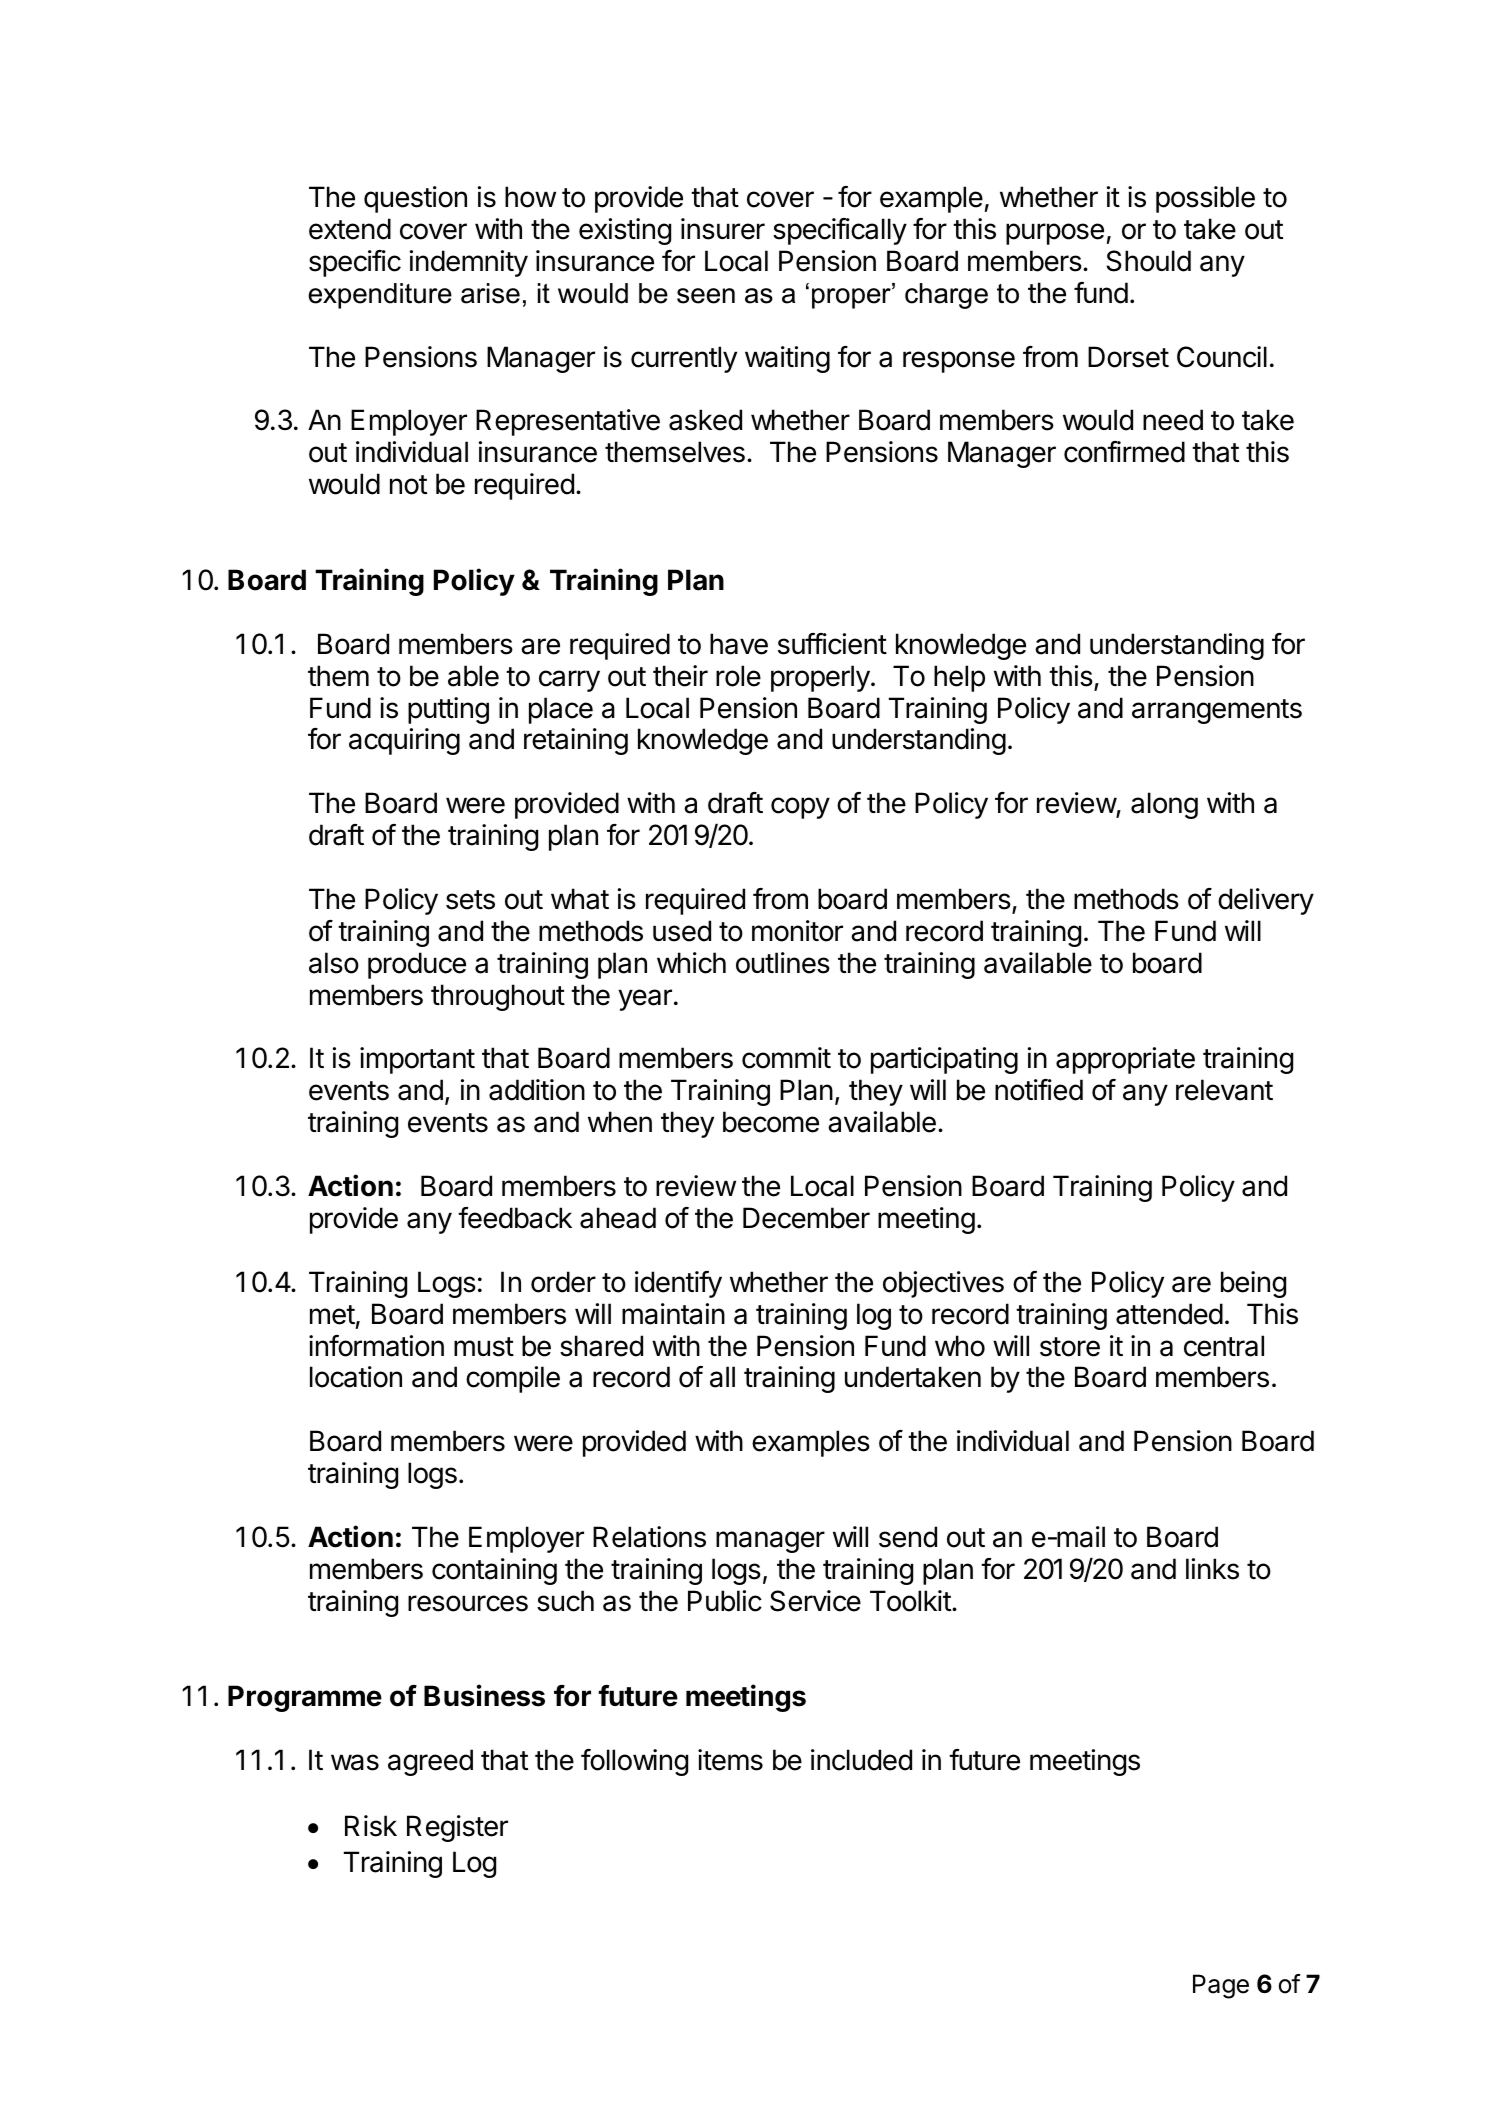  Describe the element at coordinates (457, 1828) in the screenshot. I see `Register` at that location.
